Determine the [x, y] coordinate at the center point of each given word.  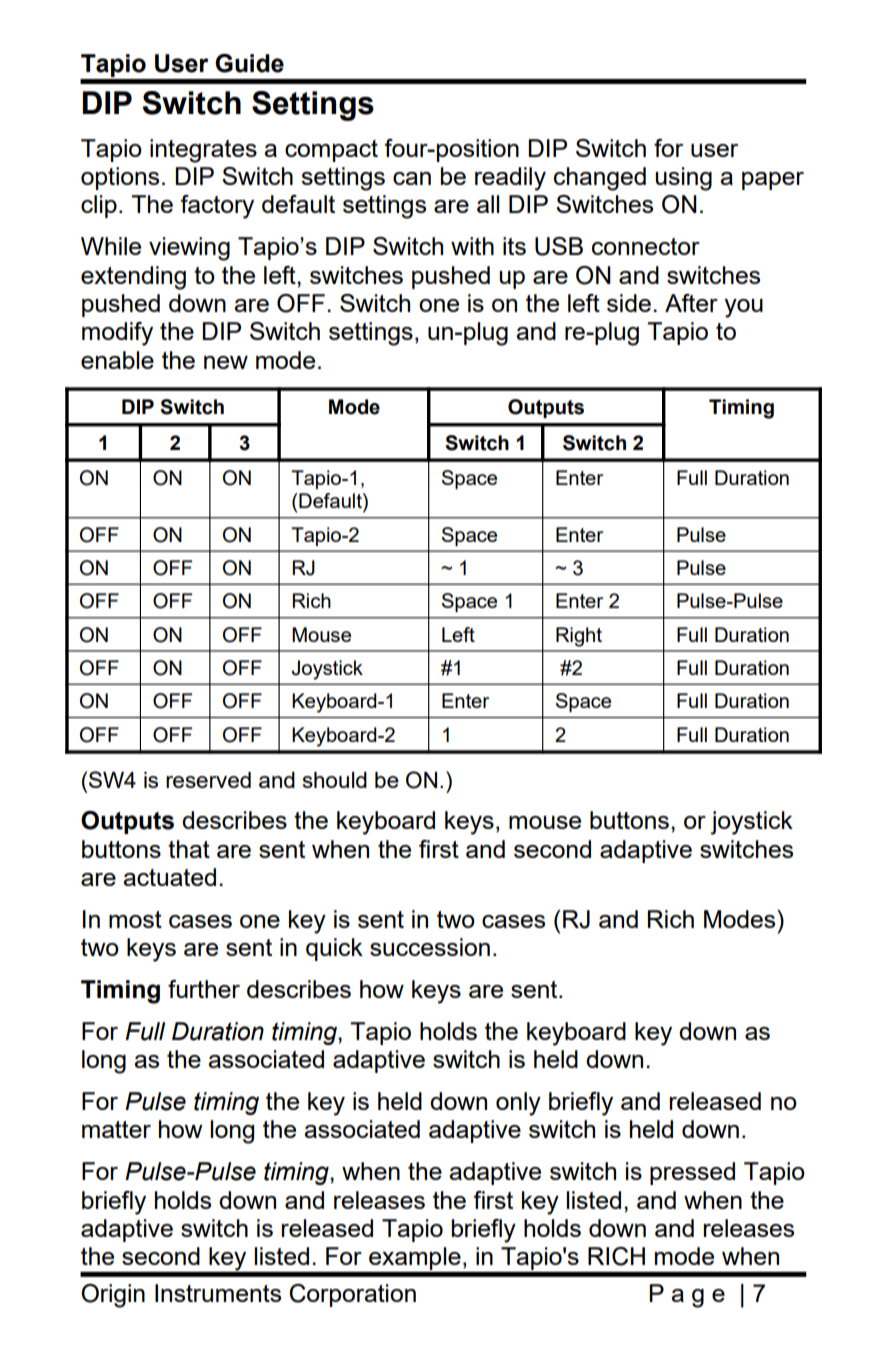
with [472, 246]
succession [430, 947]
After [691, 303]
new [226, 362]
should [335, 780]
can [412, 178]
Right [579, 637]
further [204, 989]
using [683, 179]
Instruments [218, 1293]
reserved [208, 780]
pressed [692, 1173]
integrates [203, 151]
